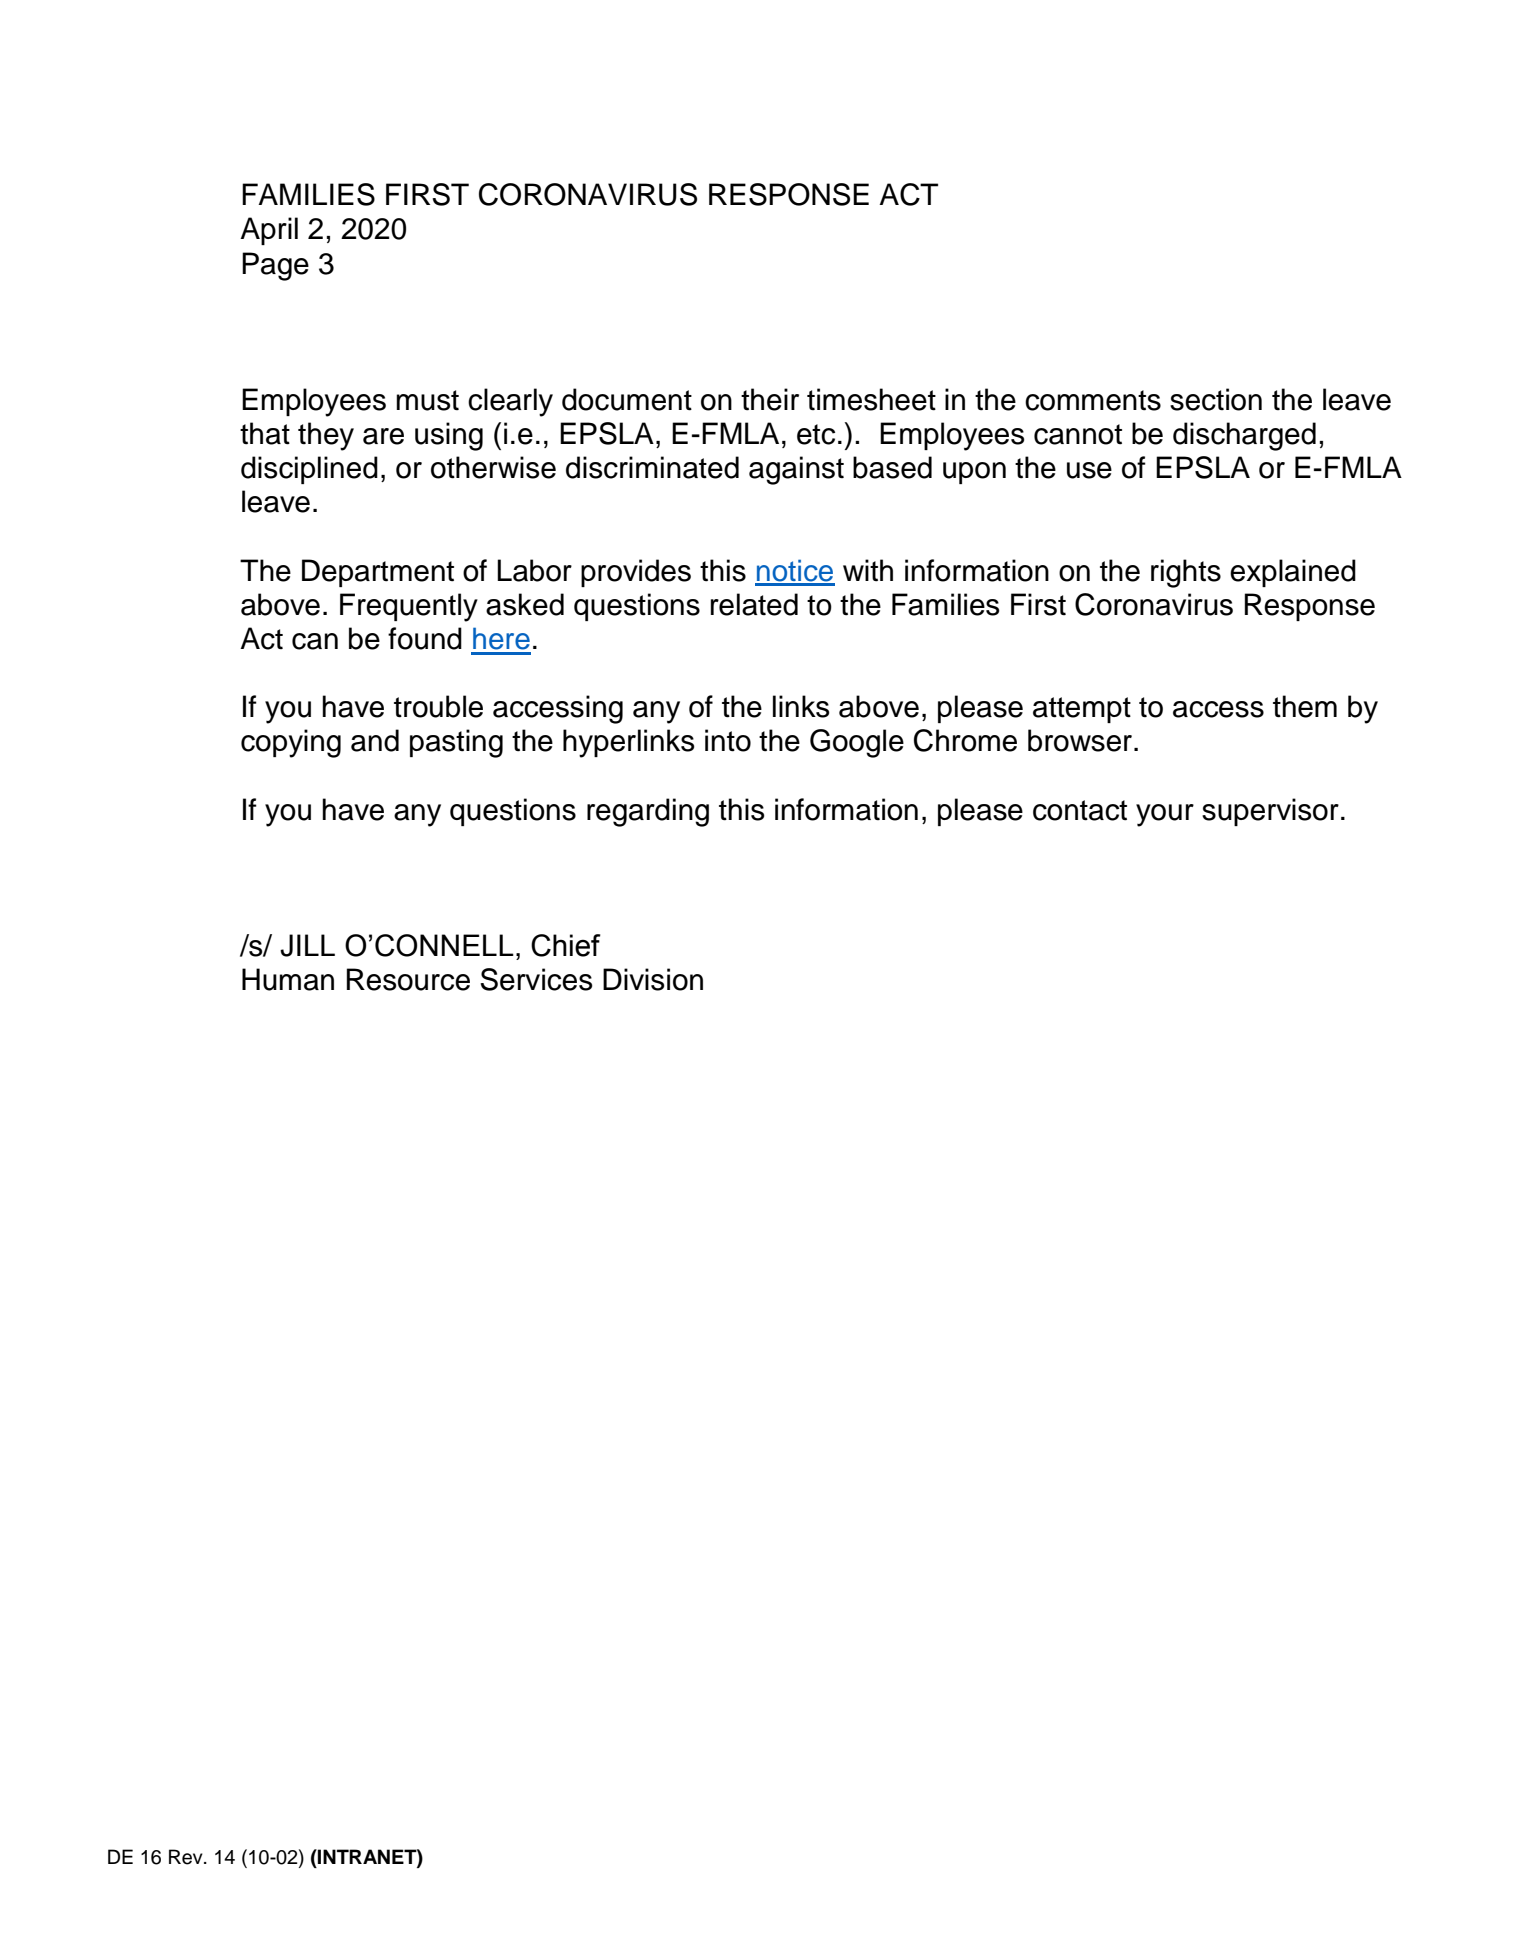  I want to click on Human, so click(288, 979).
